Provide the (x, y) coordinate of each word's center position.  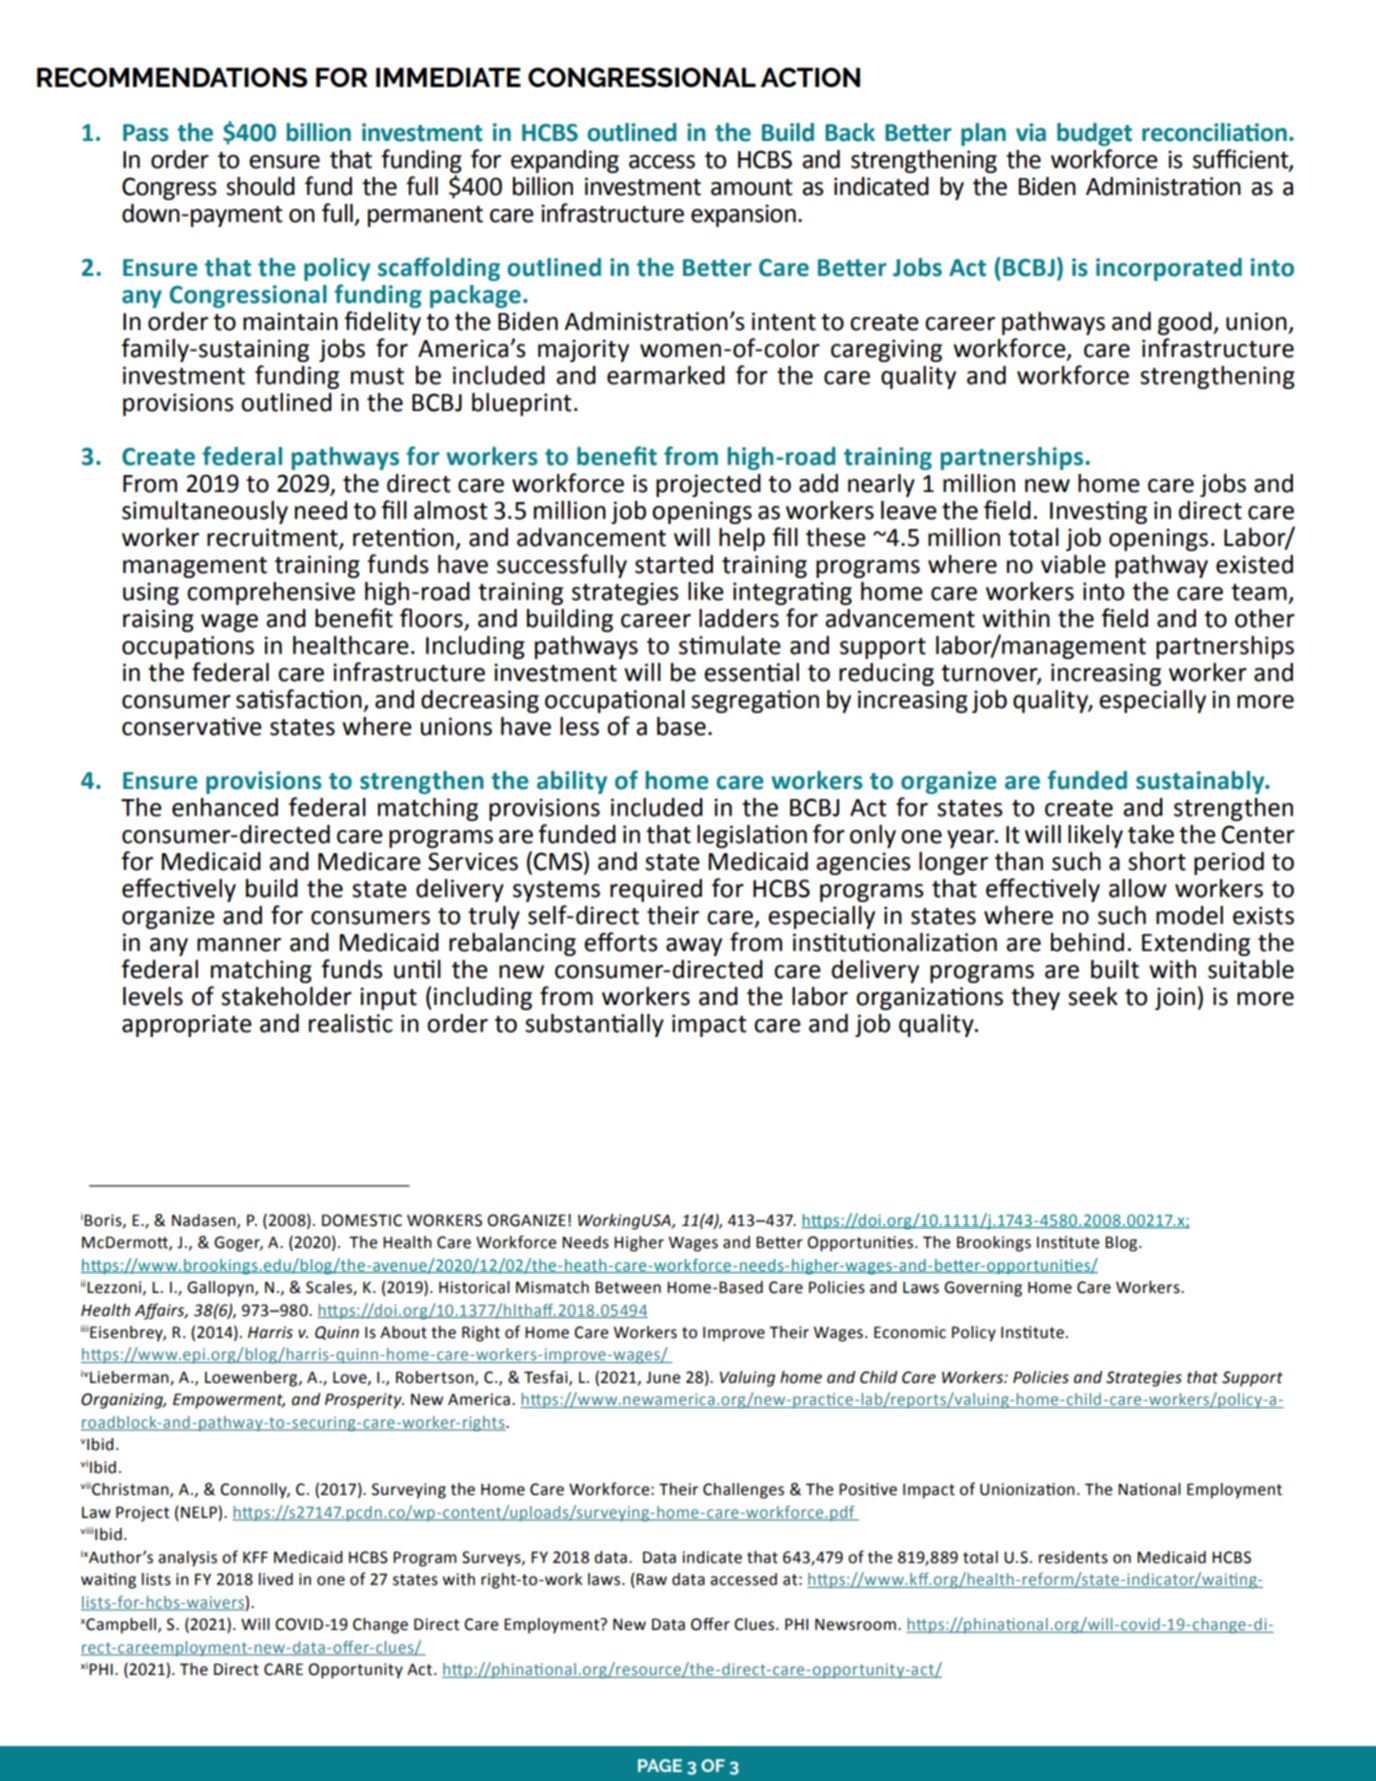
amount (752, 187)
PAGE (660, 1765)
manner (239, 945)
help (742, 539)
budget (1094, 134)
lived (276, 1579)
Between (628, 1287)
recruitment (273, 538)
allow (1138, 888)
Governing (983, 1289)
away (694, 947)
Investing (1098, 512)
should (260, 186)
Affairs (161, 1311)
